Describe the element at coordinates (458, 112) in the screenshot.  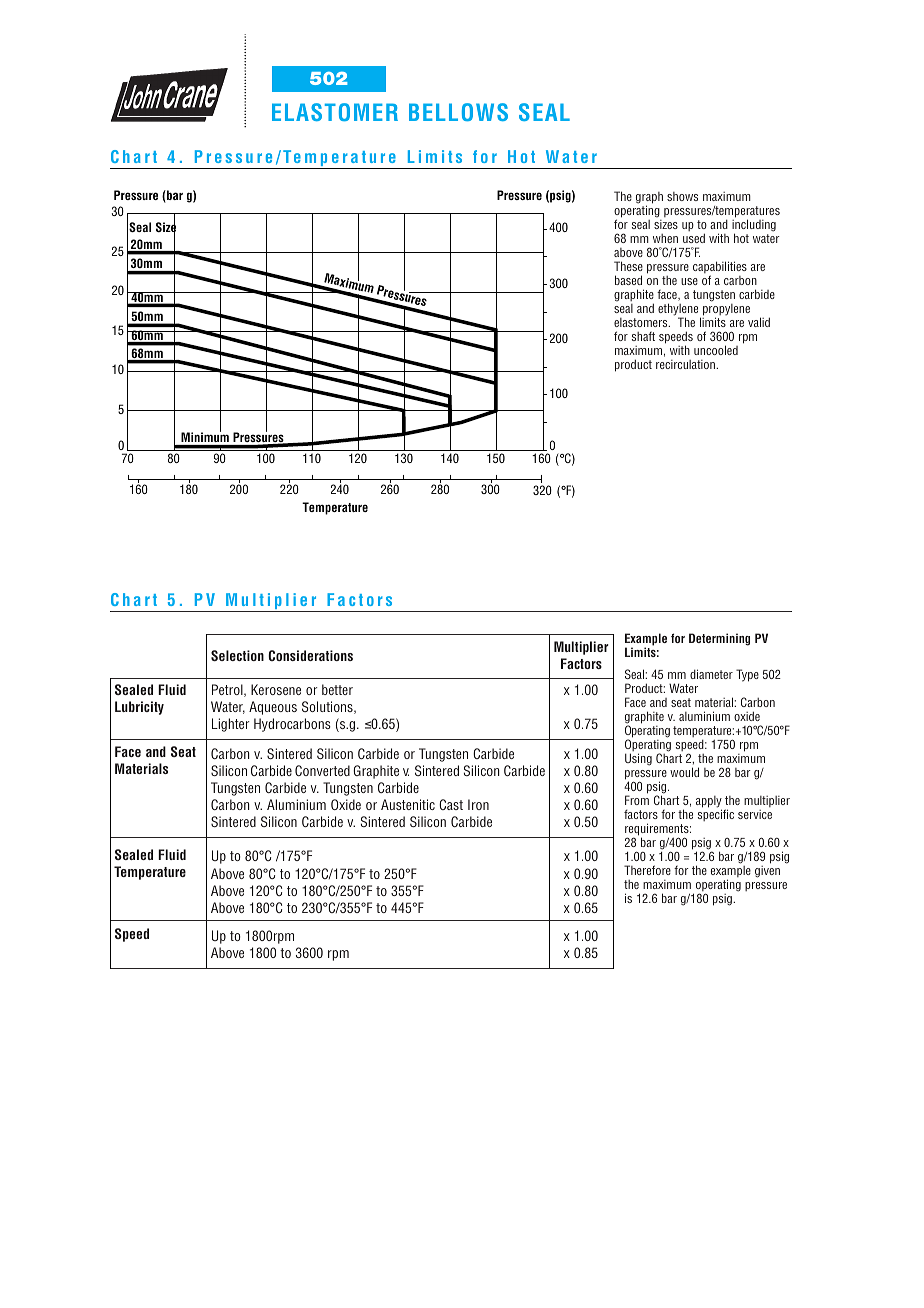
I see `BELLOWS` at that location.
